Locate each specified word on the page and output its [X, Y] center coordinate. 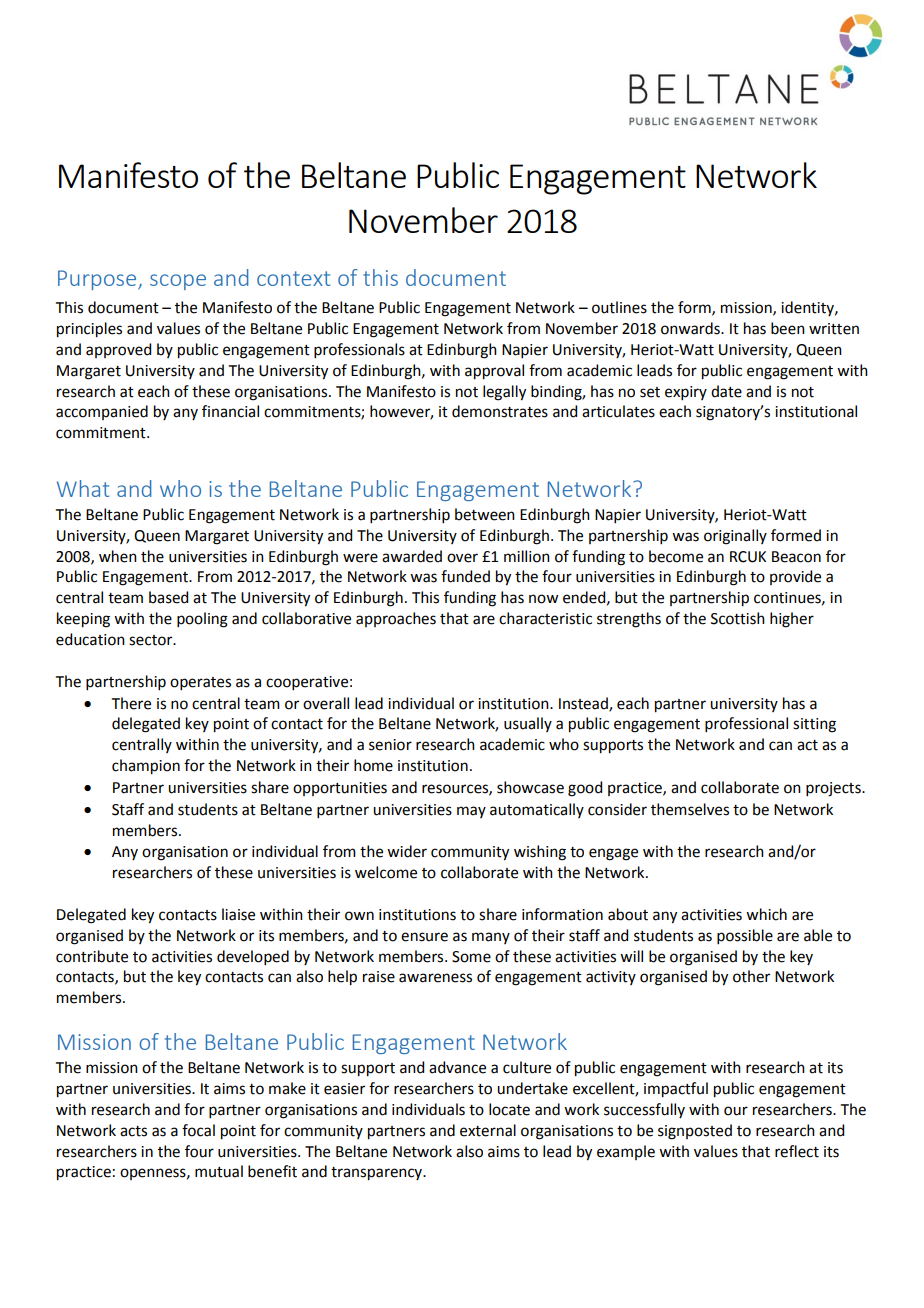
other [751, 976]
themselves [690, 809]
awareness [435, 978]
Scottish [738, 618]
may [471, 812]
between [485, 514]
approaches [396, 619]
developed [253, 957]
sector [152, 640]
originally [735, 537]
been [788, 328]
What [83, 488]
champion [146, 767]
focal [198, 1130]
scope [178, 282]
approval [494, 372]
